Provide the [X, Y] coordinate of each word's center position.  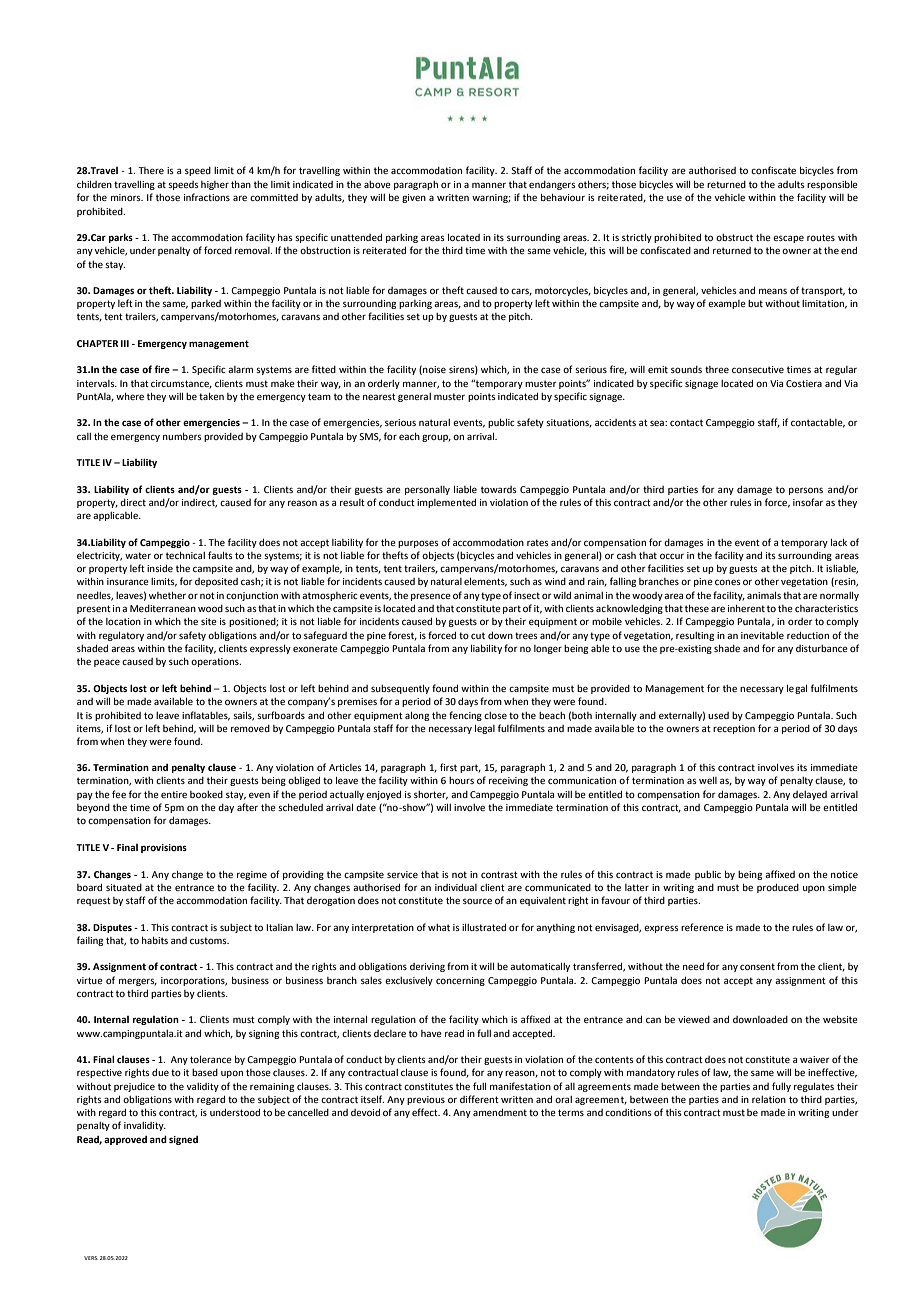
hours [461, 780]
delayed [810, 795]
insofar [808, 502]
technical [185, 555]
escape [788, 239]
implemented [446, 503]
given [414, 198]
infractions [207, 197]
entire [174, 794]
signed [183, 1140]
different [479, 1099]
